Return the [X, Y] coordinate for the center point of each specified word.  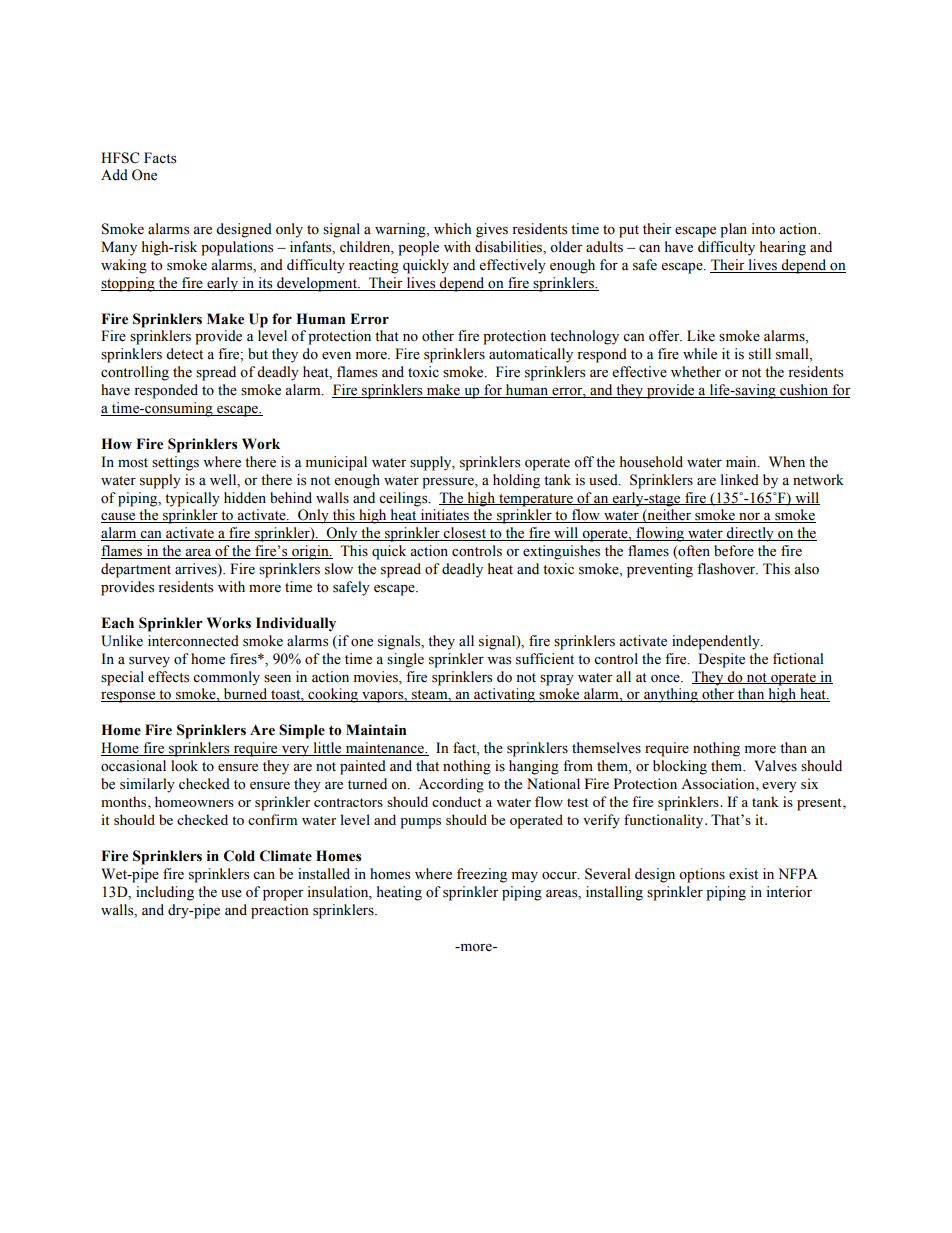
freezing [482, 875]
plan [733, 230]
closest [465, 534]
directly [750, 534]
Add [114, 175]
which [452, 229]
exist [743, 874]
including [165, 893]
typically [192, 499]
